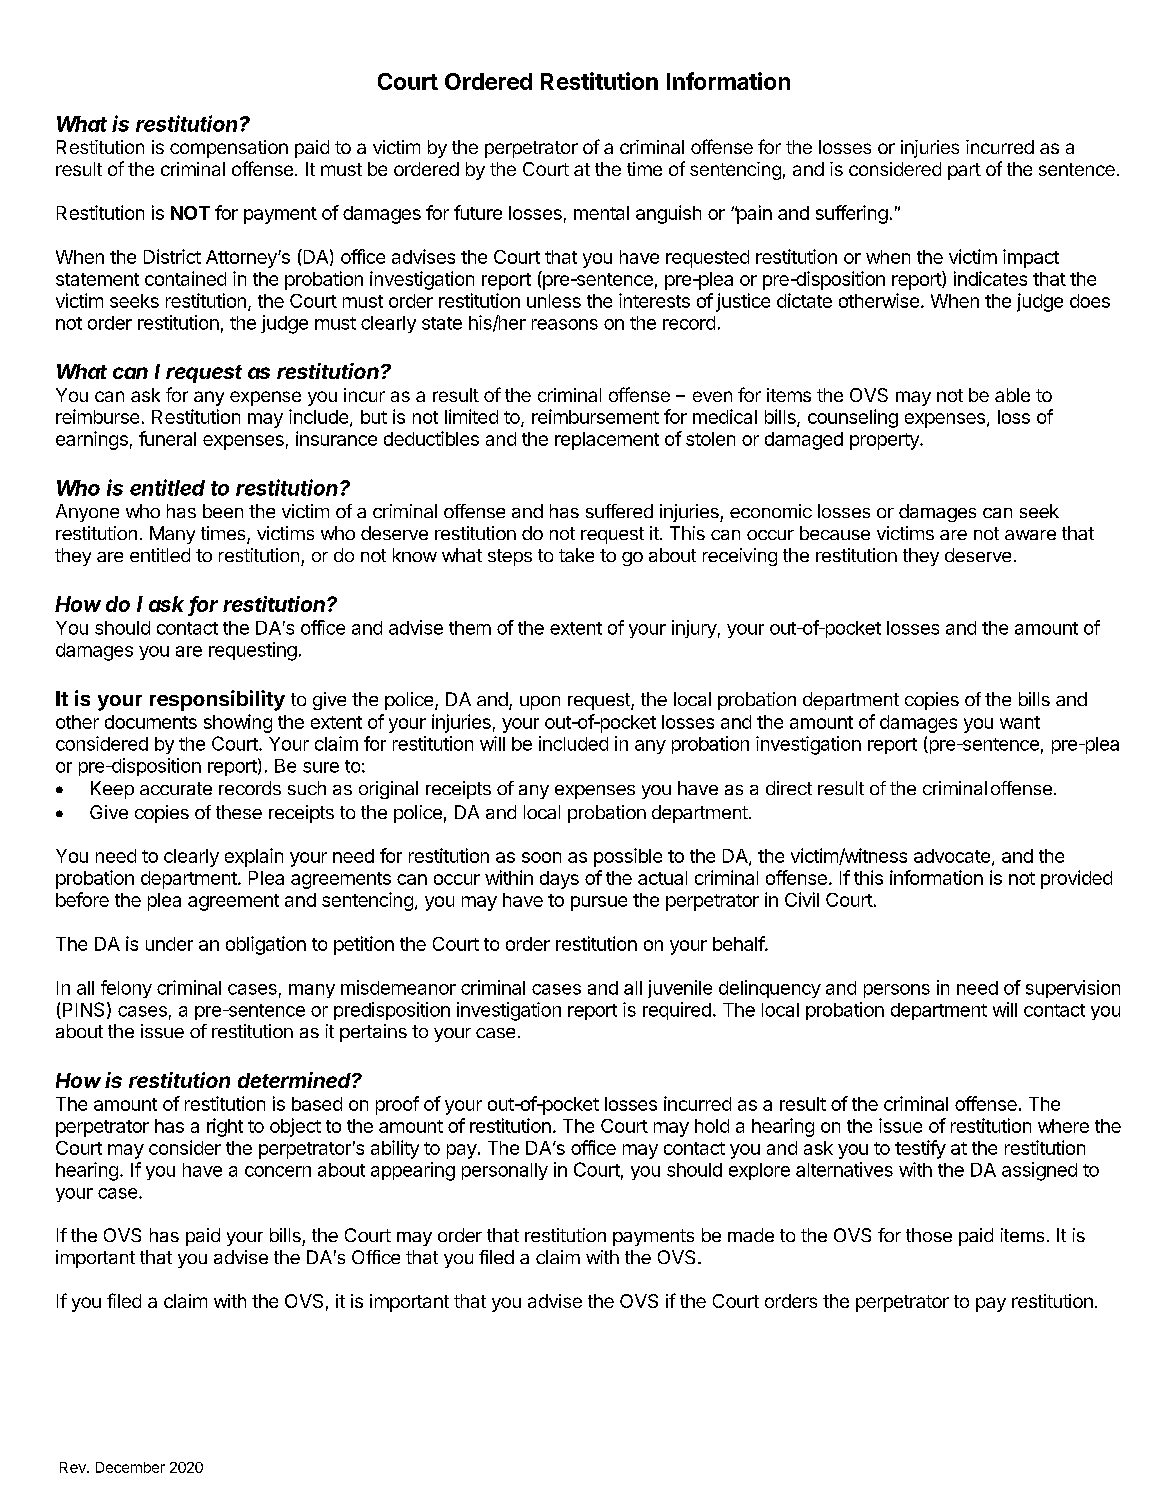 The image size is (1168, 1511). What do you see at coordinates (677, 1011) in the image?
I see `required` at bounding box center [677, 1011].
